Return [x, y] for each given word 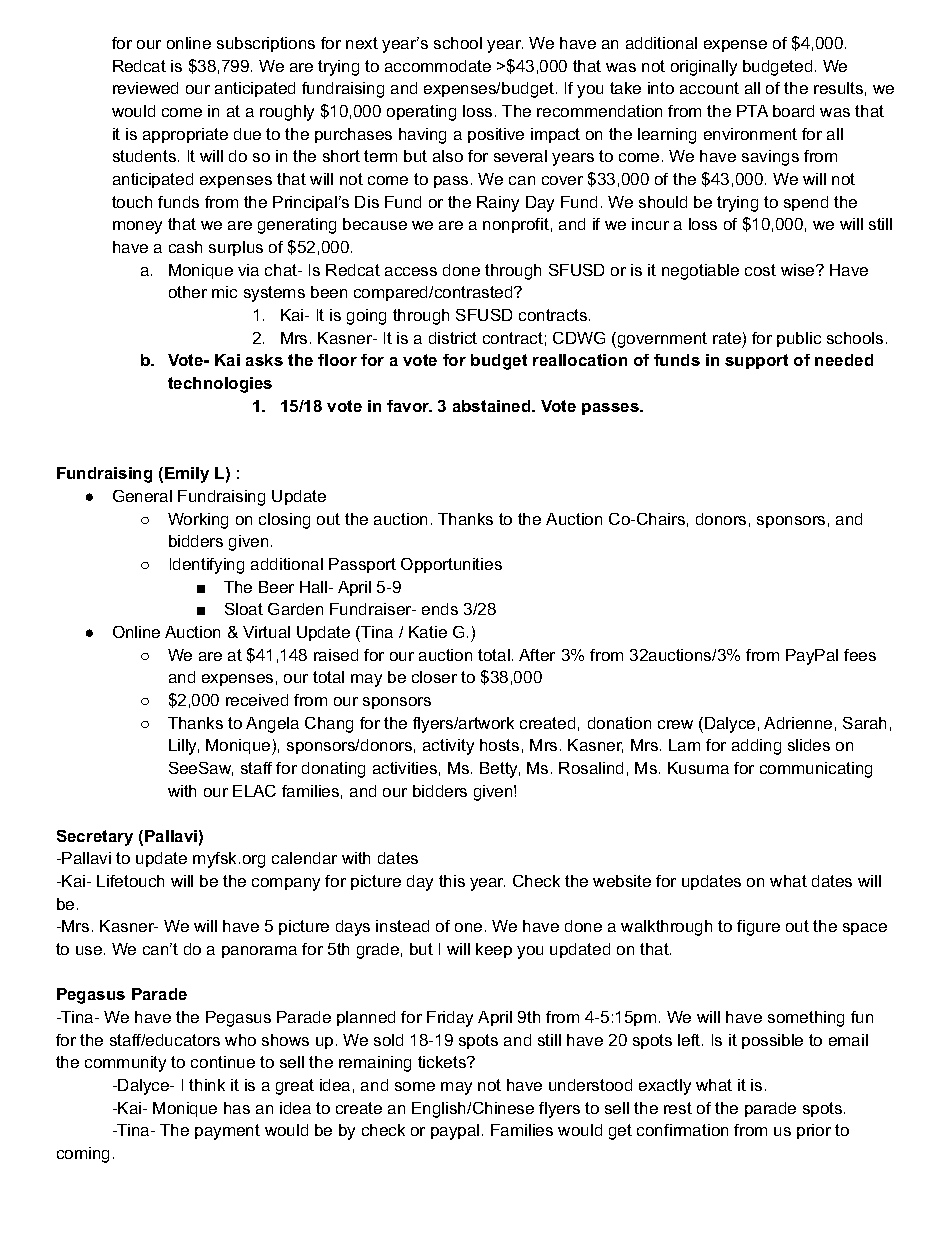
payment [227, 1132]
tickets [443, 1062]
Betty [500, 770]
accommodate [438, 66]
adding [756, 747]
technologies [220, 385]
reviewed [145, 88]
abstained [493, 406]
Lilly [184, 747]
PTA [752, 111]
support [756, 361]
